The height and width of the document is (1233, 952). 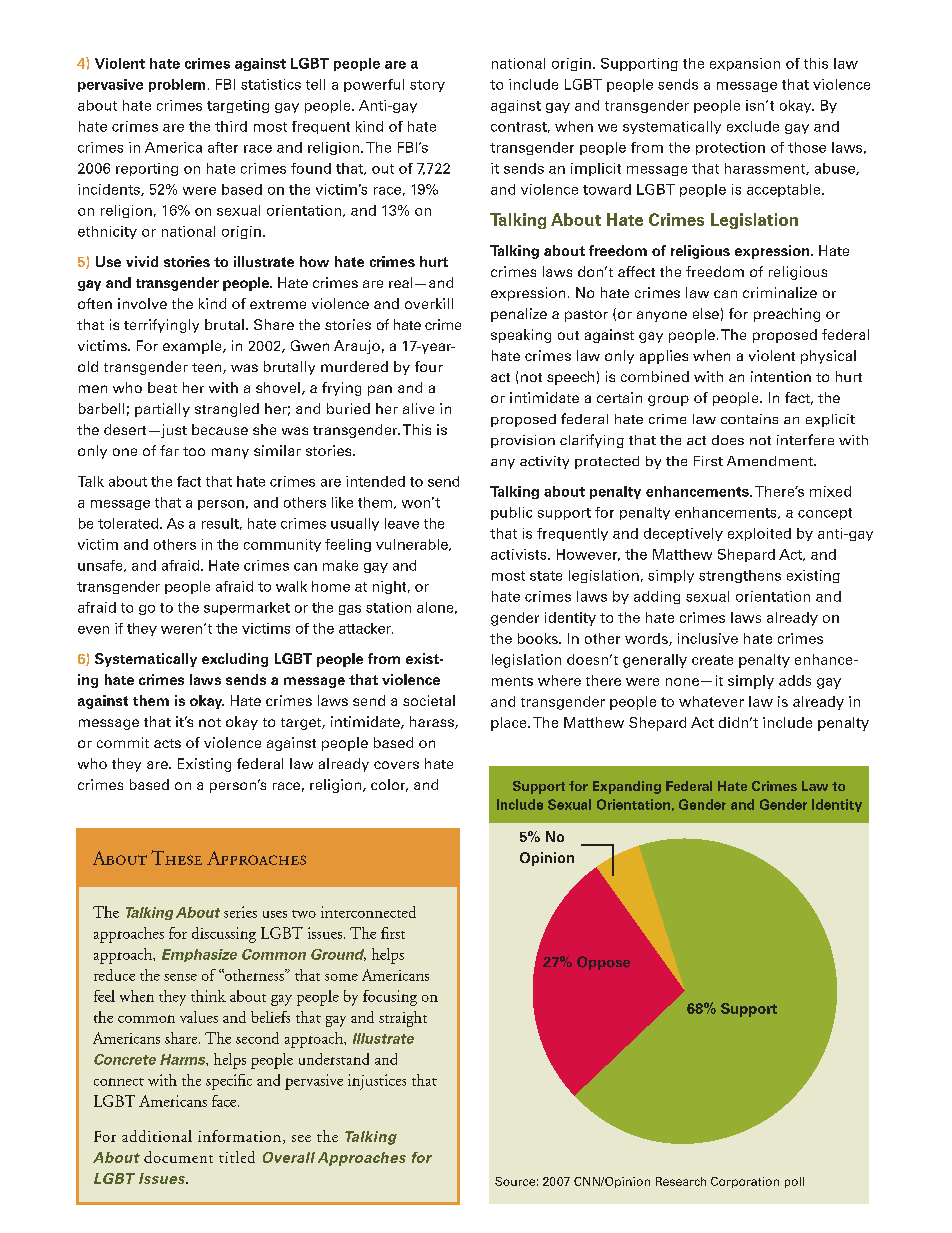 I want to click on document, so click(x=178, y=1157).
